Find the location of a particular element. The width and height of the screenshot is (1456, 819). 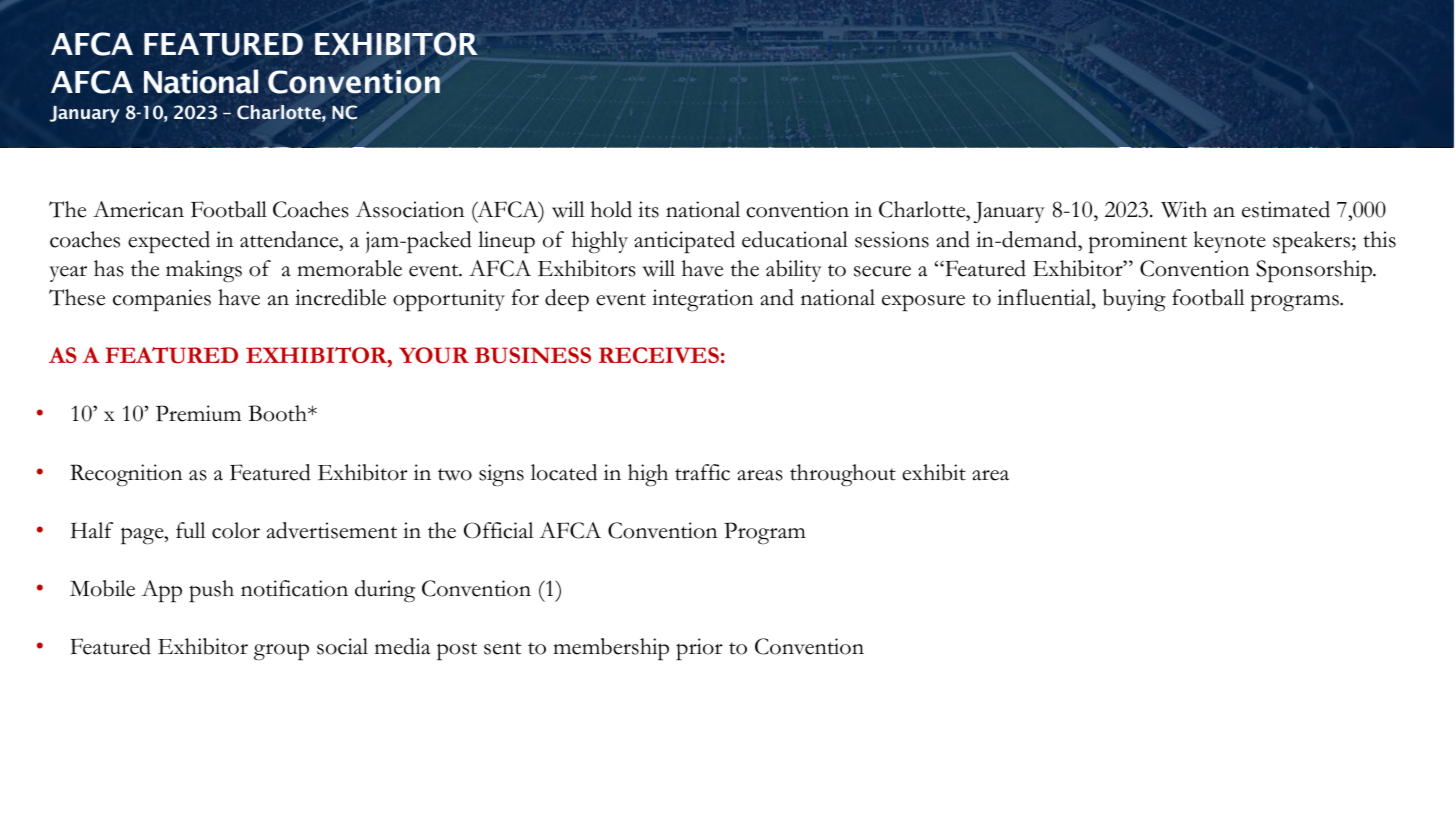

American is located at coordinates (138, 209).
